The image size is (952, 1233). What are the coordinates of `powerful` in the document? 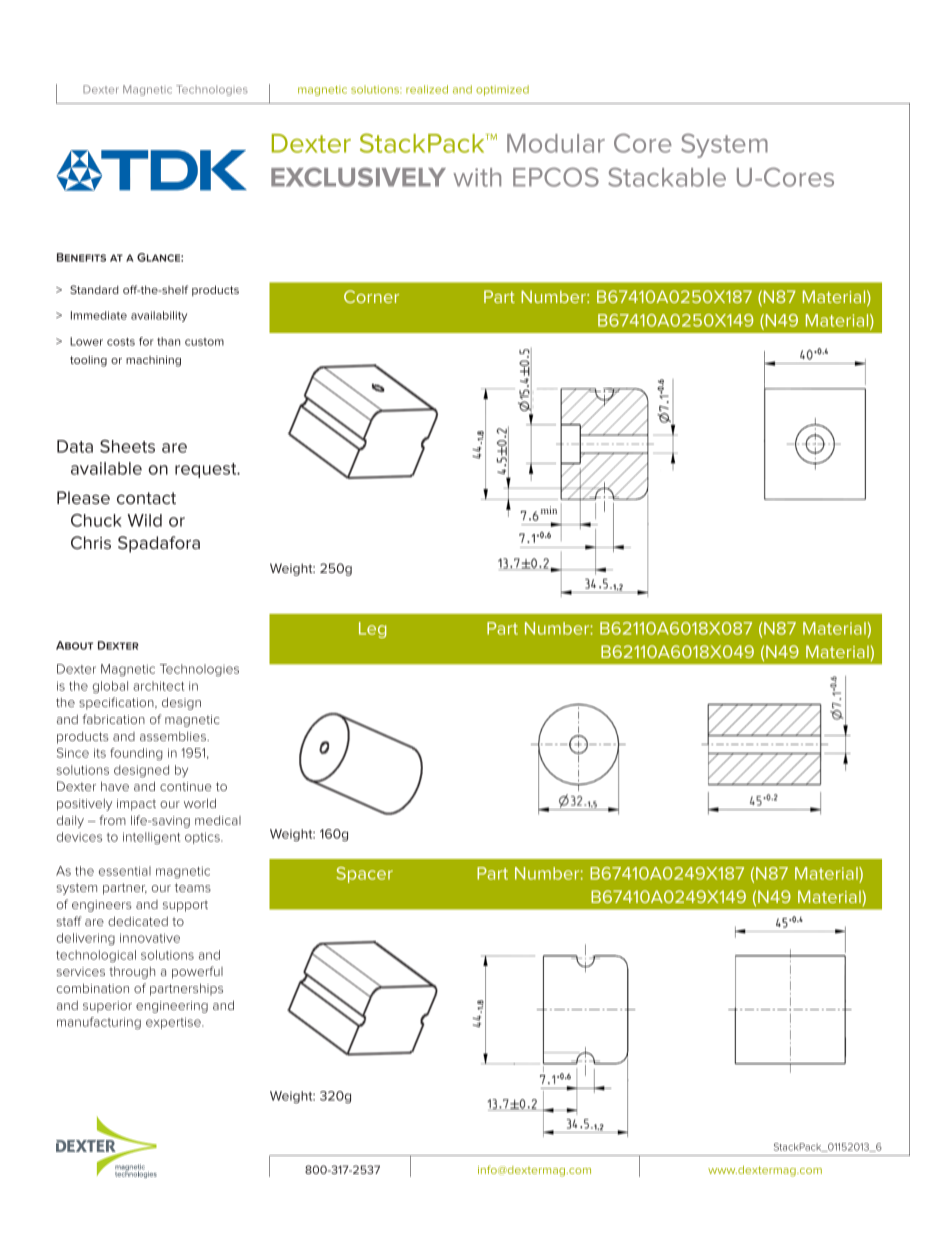 It's located at (197, 972).
